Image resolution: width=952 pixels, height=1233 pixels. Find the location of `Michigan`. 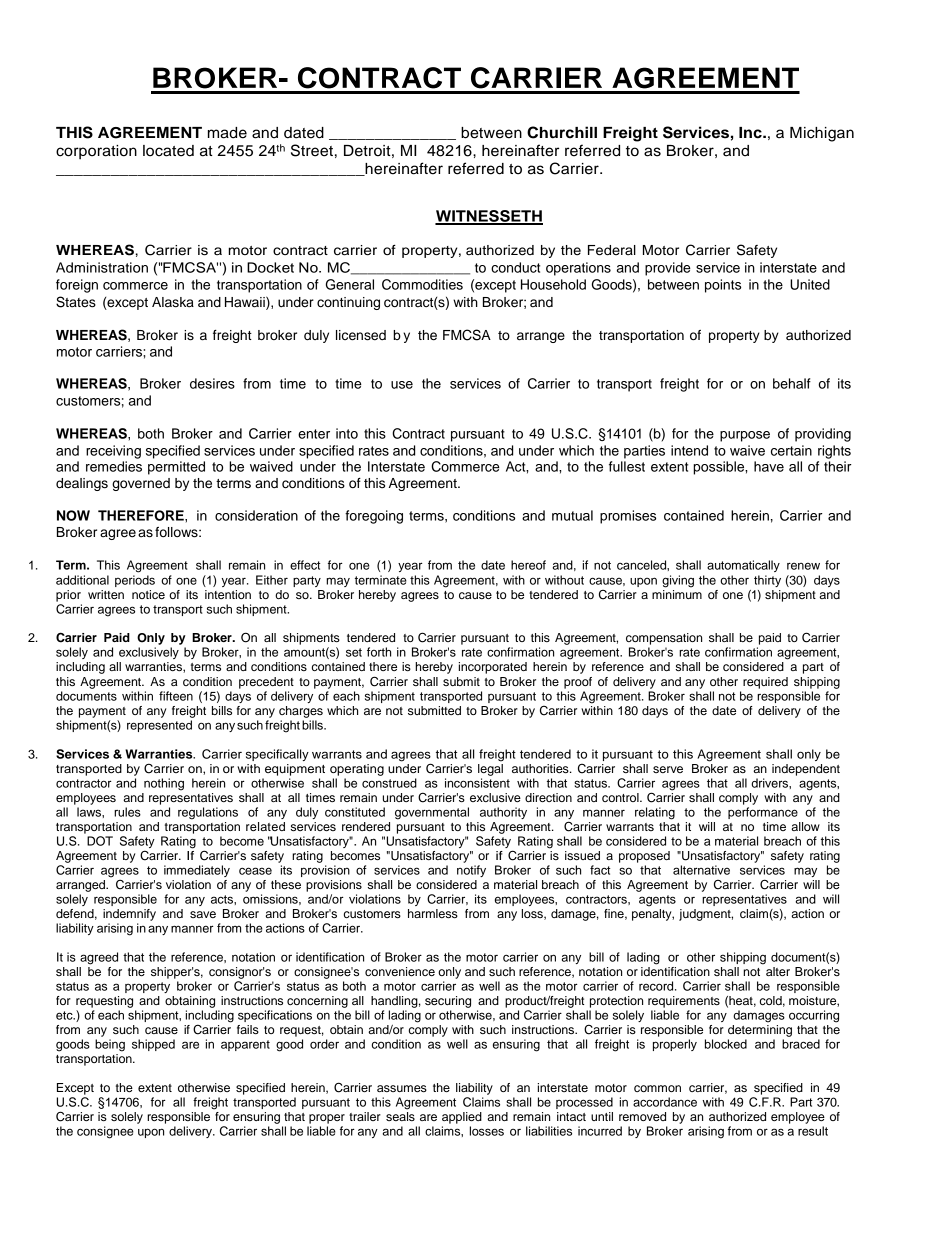

Michigan is located at coordinates (822, 134).
